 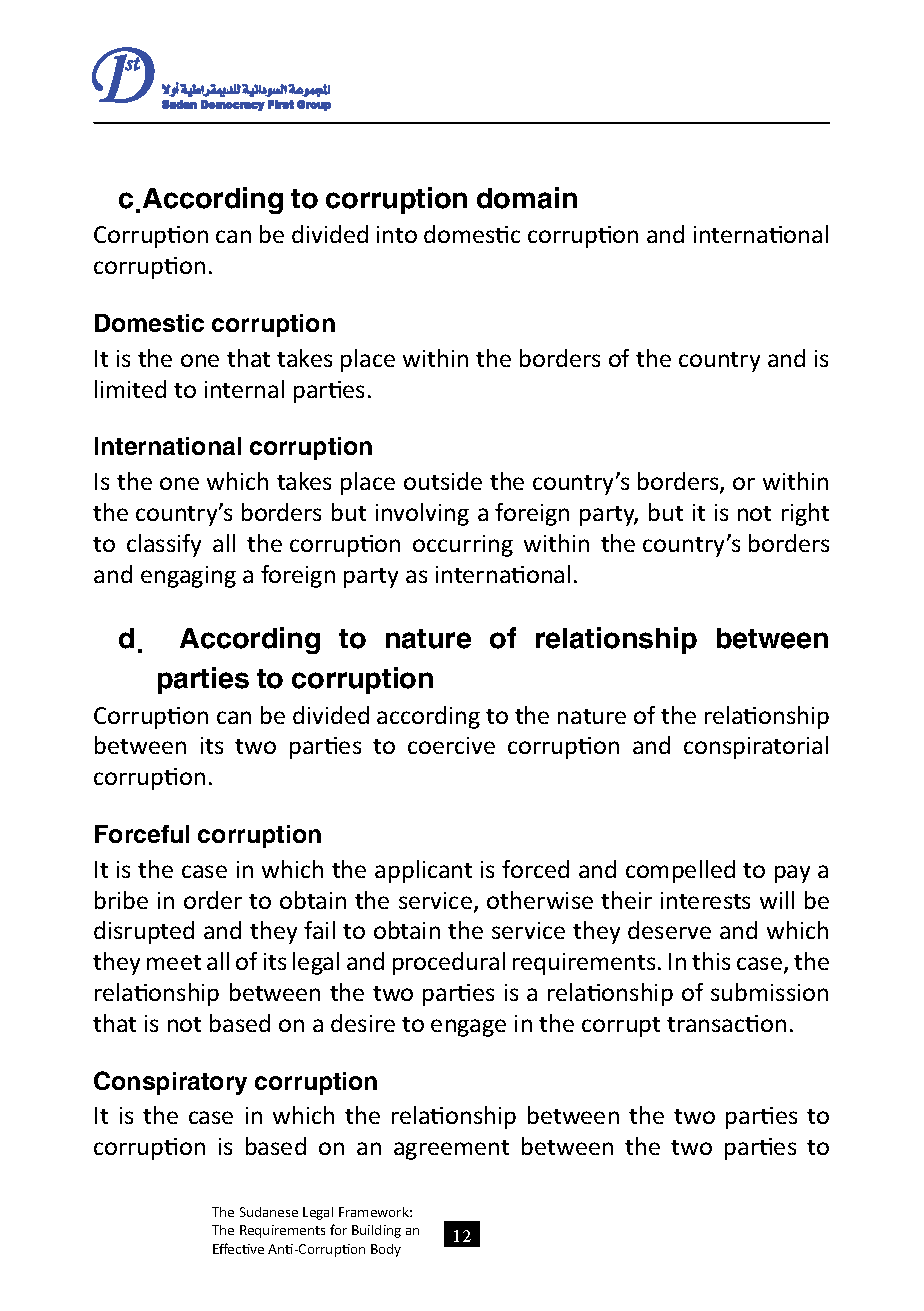 I want to click on Forceful, so click(x=142, y=834).
